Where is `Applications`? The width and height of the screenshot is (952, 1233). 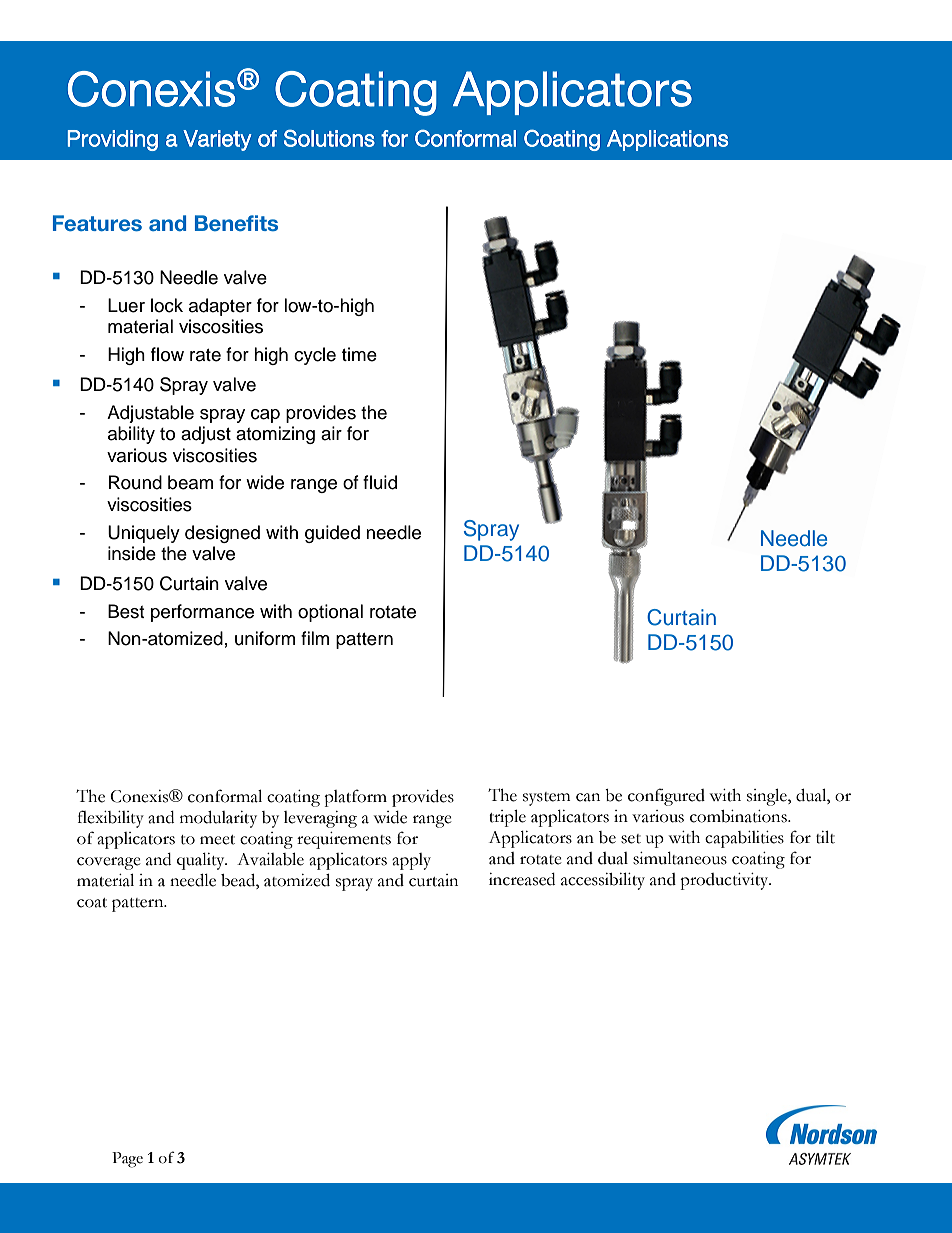
Applications is located at coordinates (667, 140).
